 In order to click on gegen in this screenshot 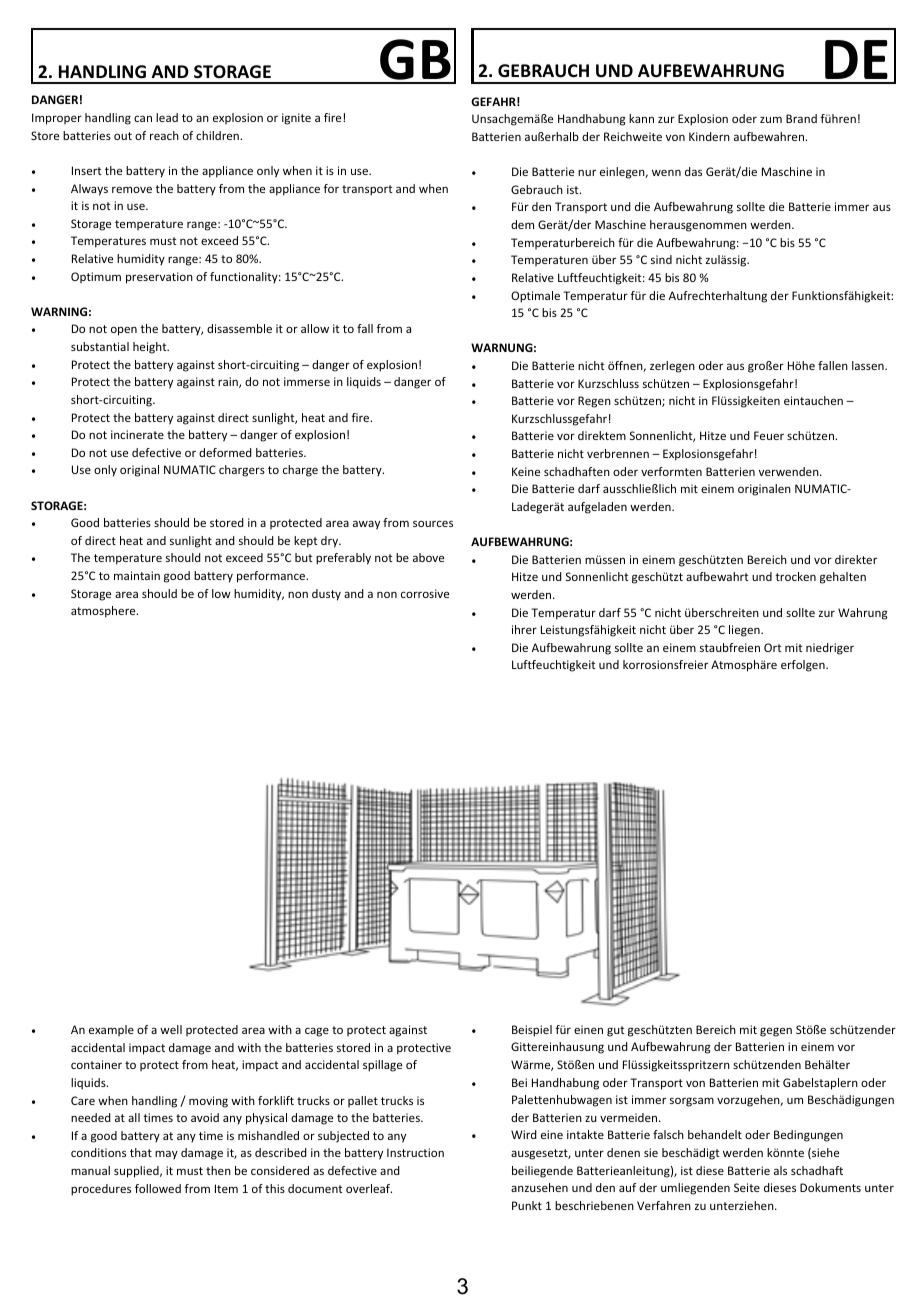, I will do `click(776, 1032)`.
